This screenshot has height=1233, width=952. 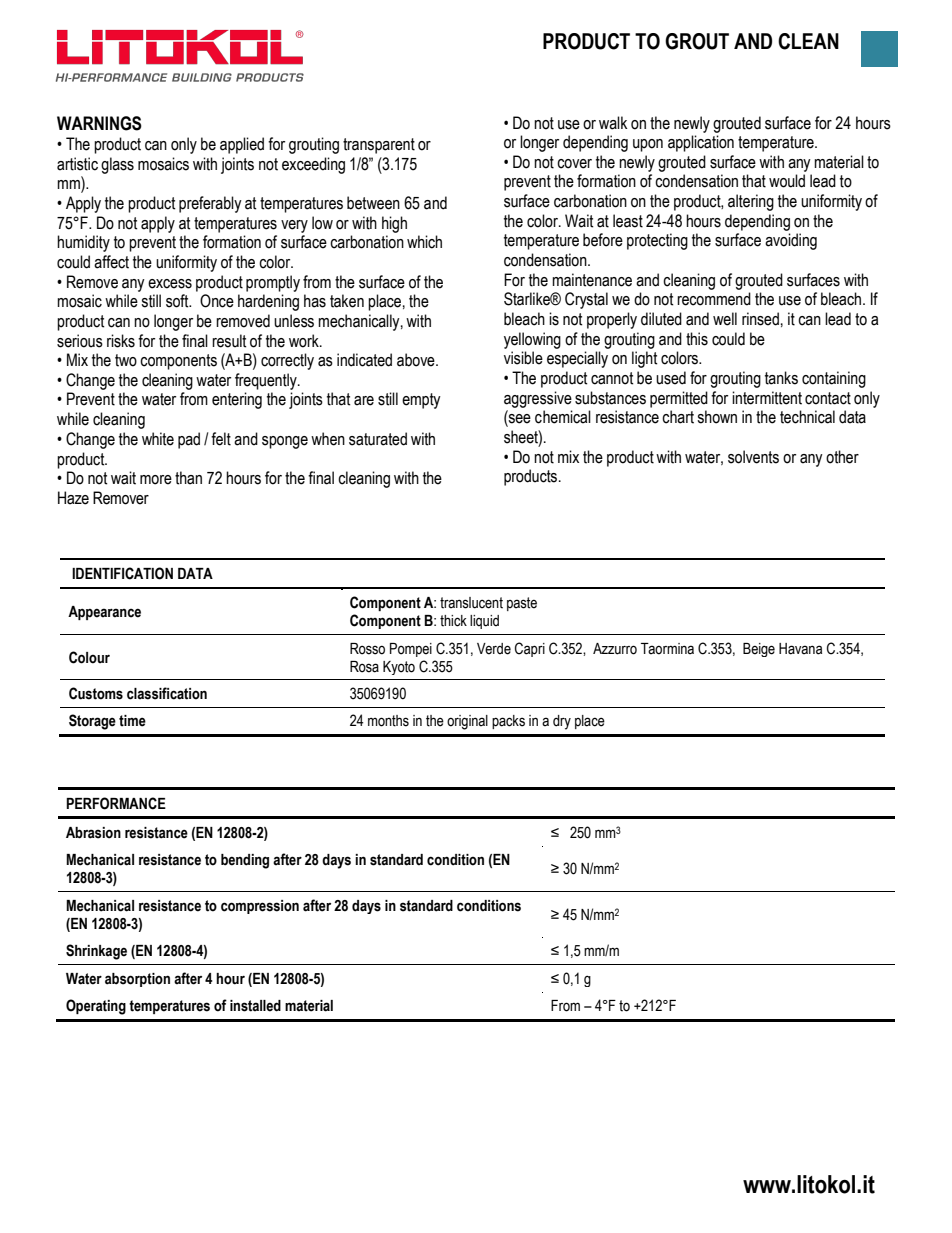 What do you see at coordinates (753, 457) in the screenshot?
I see `solvents` at bounding box center [753, 457].
